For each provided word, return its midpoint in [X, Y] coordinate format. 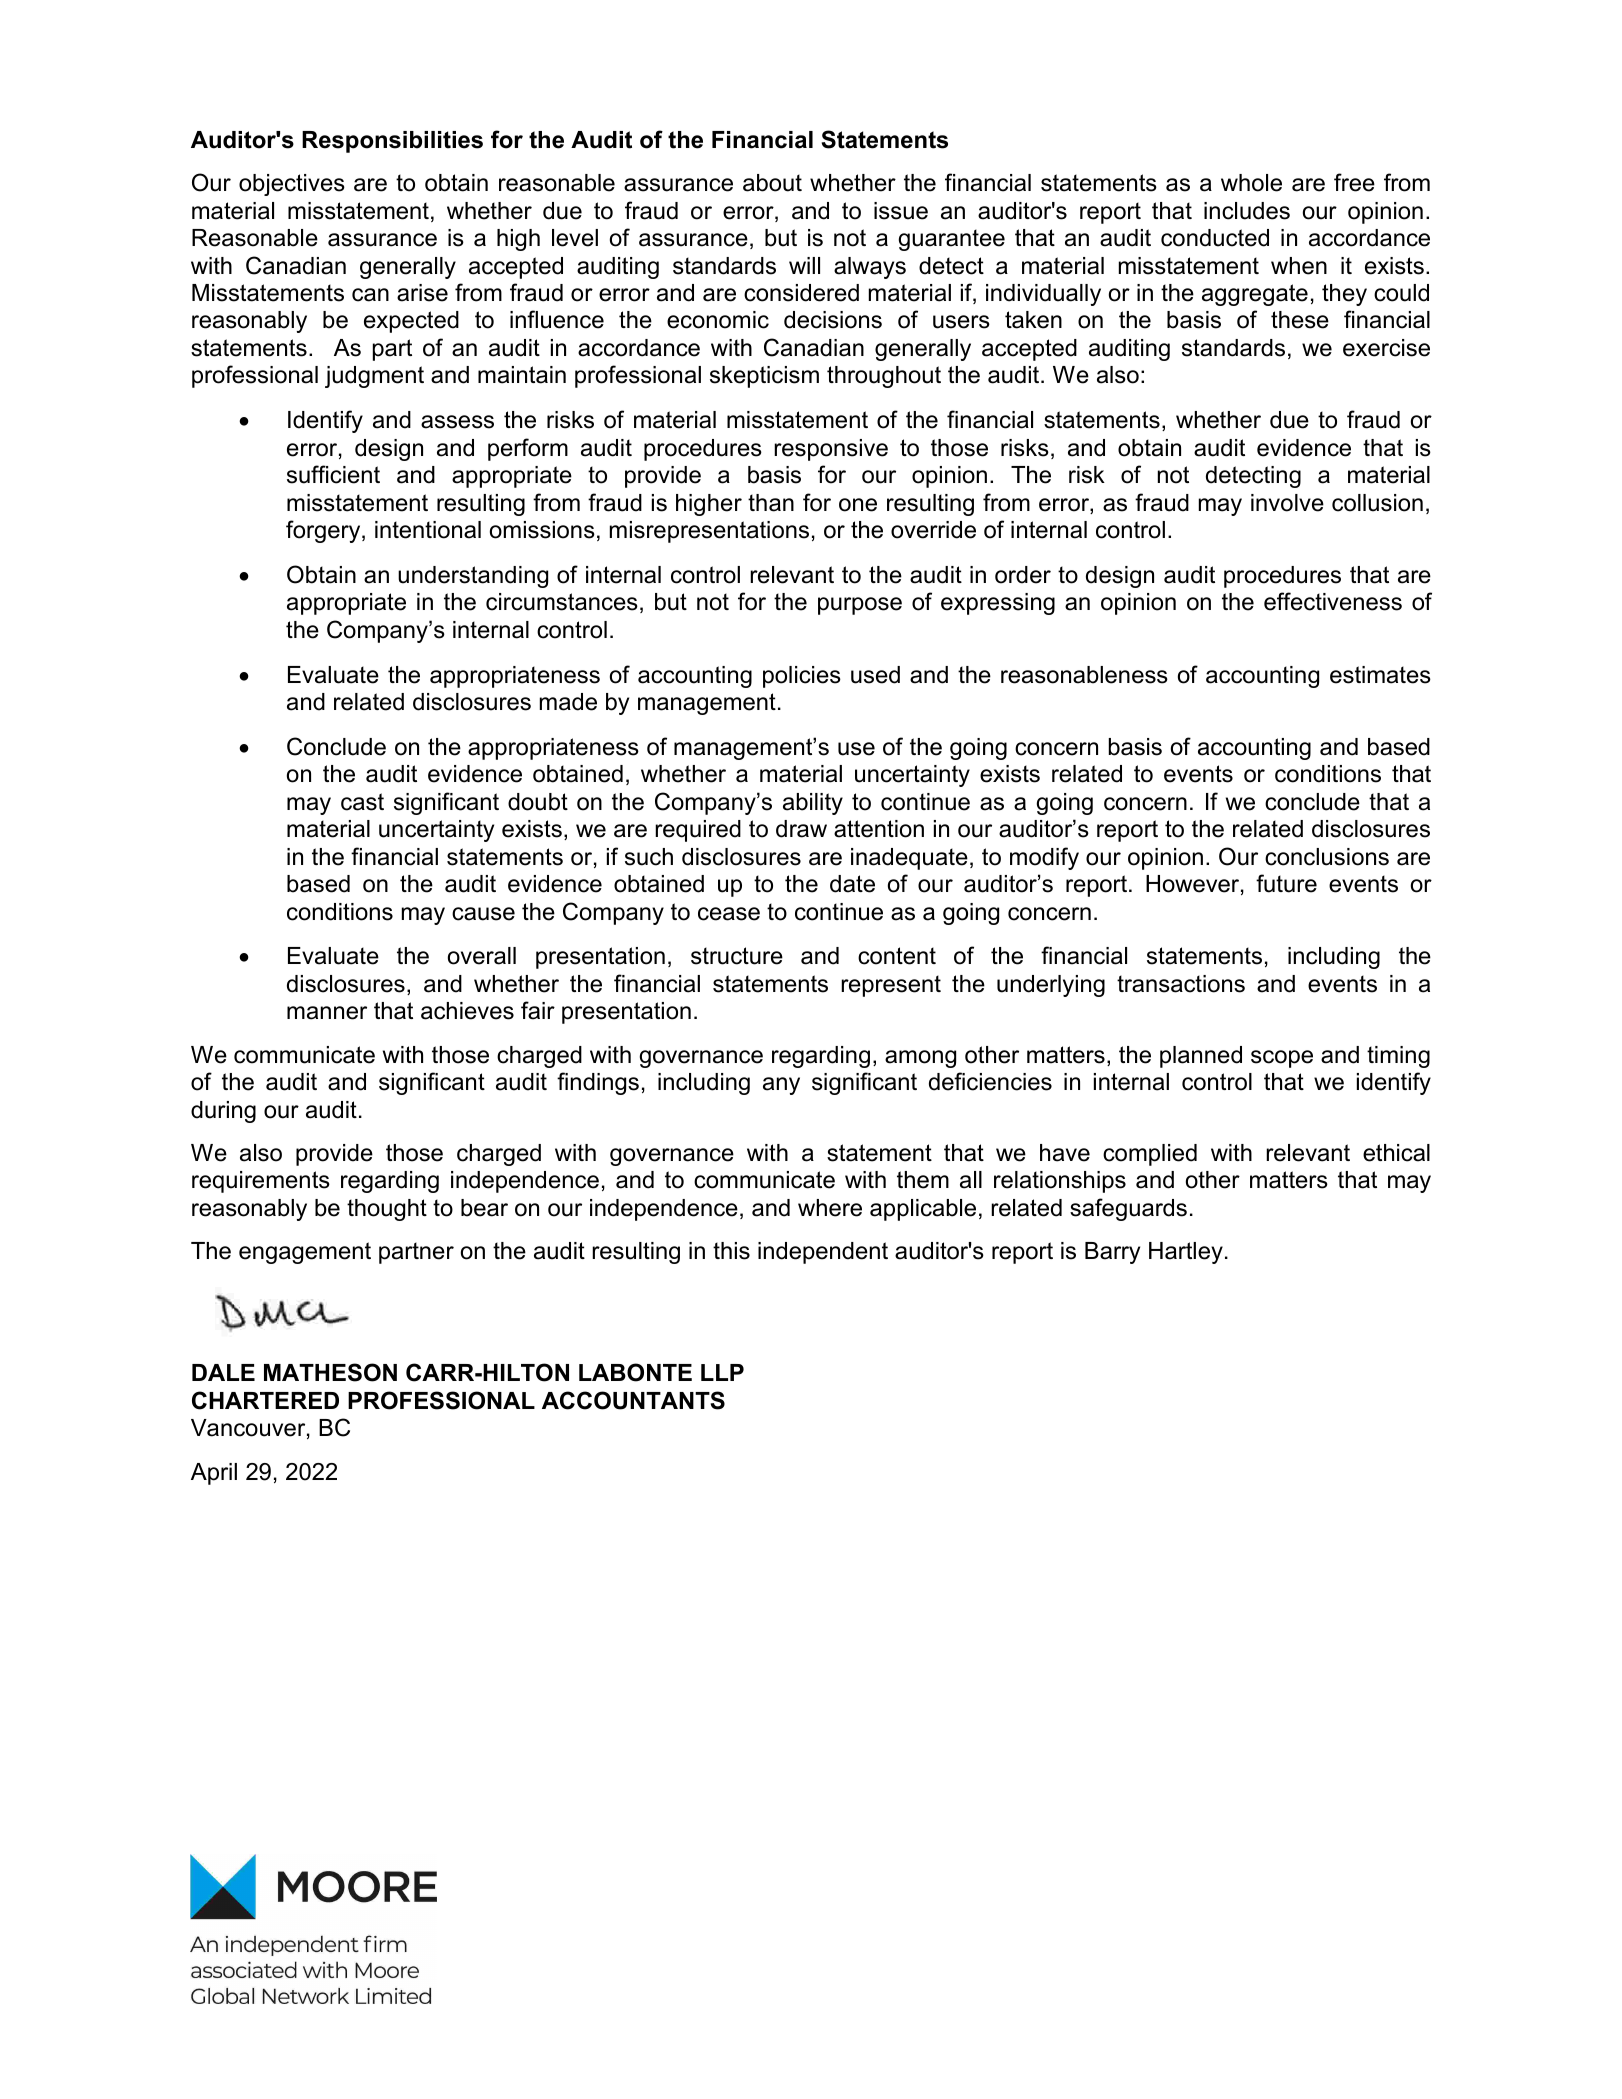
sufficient [333, 474]
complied [1150, 1155]
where [830, 1208]
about [772, 183]
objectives [292, 185]
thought [387, 1210]
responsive [831, 450]
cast [362, 802]
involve [1287, 503]
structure [737, 956]
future [1286, 883]
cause [483, 914]
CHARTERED [265, 1400]
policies [802, 677]
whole [1251, 183]
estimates [1380, 675]
